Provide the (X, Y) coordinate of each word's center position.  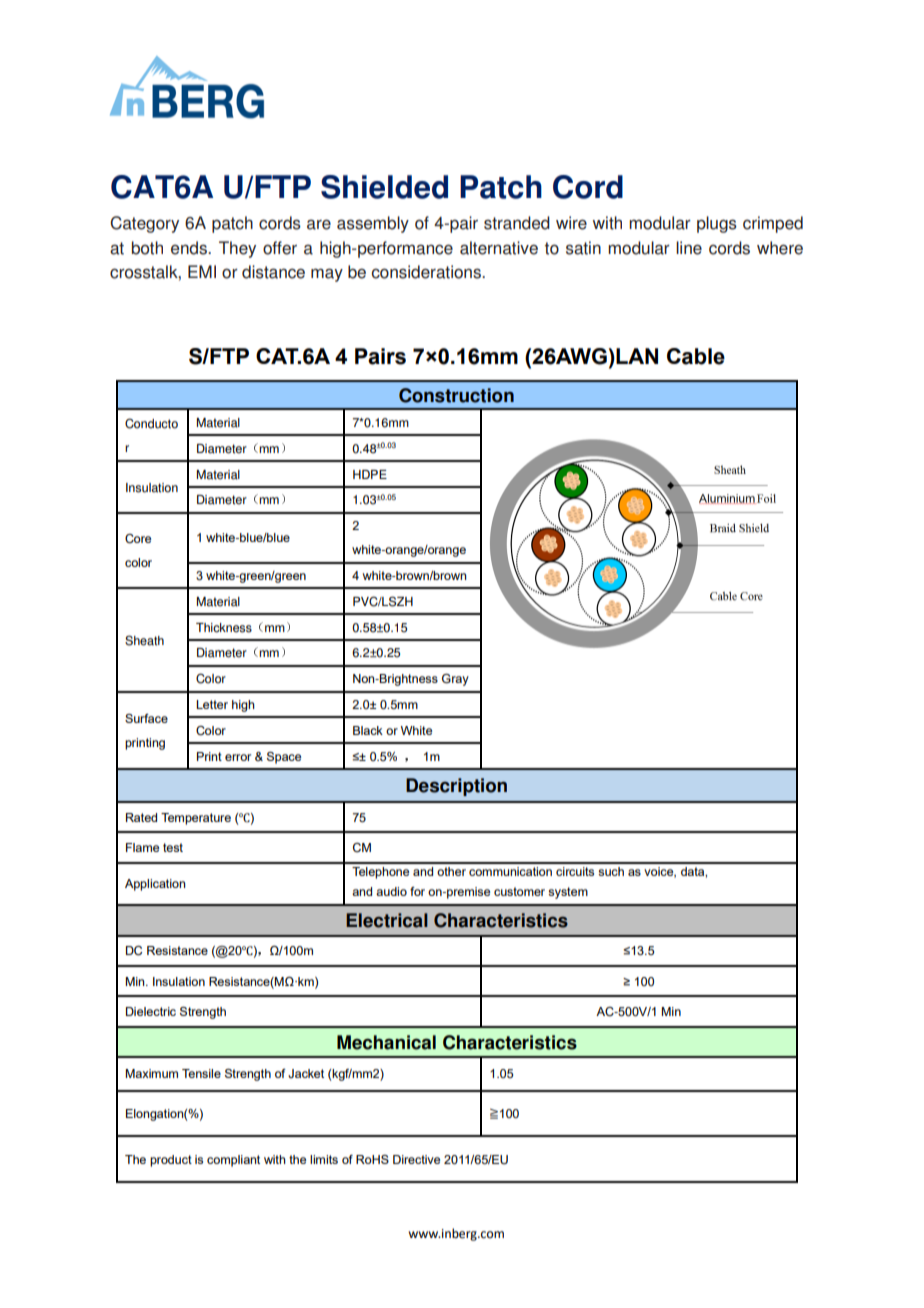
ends (190, 248)
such (611, 871)
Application (155, 885)
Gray (455, 680)
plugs (717, 224)
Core (138, 538)
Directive (416, 1159)
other (451, 871)
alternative (499, 248)
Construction (456, 395)
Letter (212, 704)
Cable (696, 356)
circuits (575, 871)
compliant (233, 1161)
